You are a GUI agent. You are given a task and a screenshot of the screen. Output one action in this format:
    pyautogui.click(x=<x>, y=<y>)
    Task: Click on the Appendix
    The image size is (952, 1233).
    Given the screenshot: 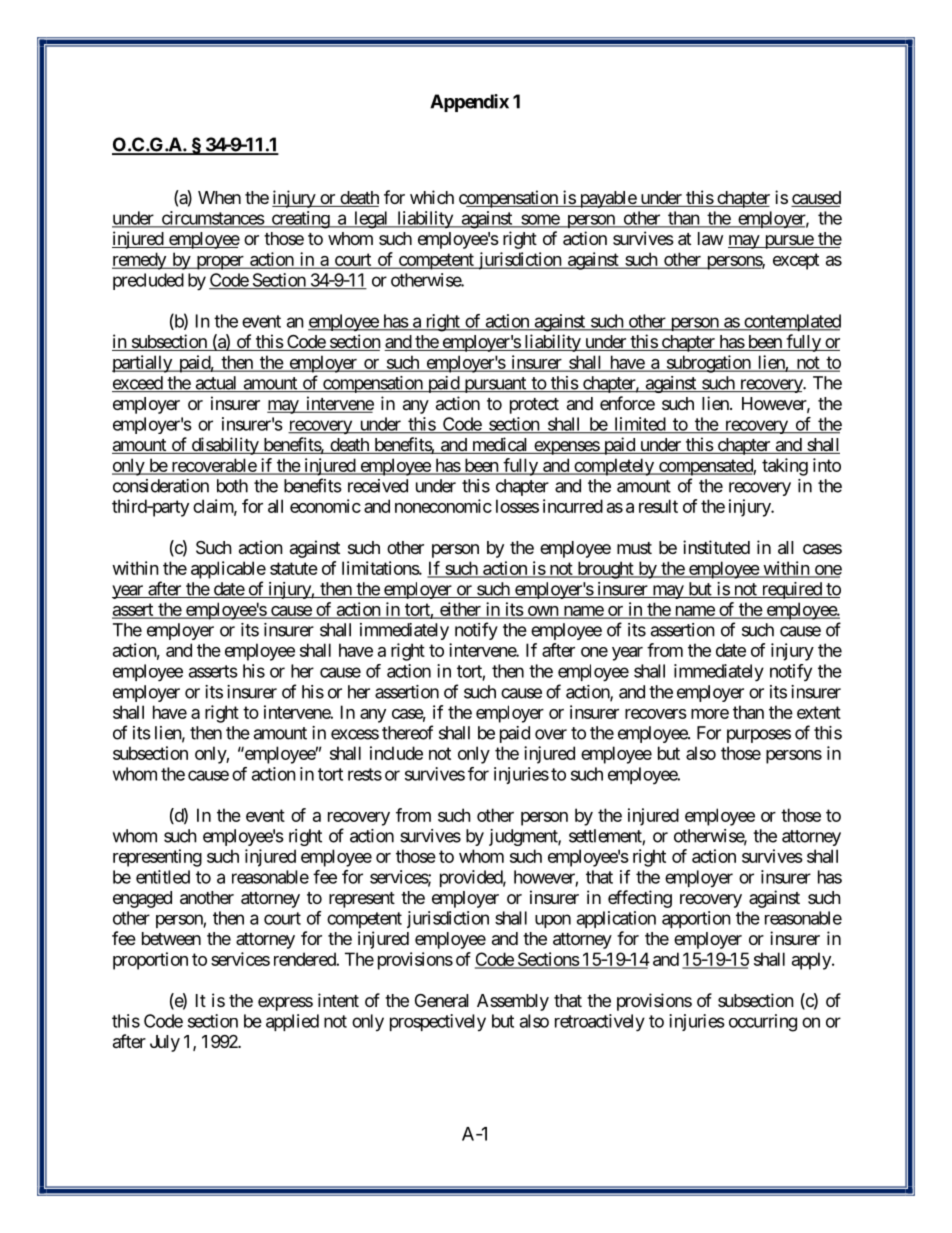 What is the action you would take?
    pyautogui.click(x=469, y=103)
